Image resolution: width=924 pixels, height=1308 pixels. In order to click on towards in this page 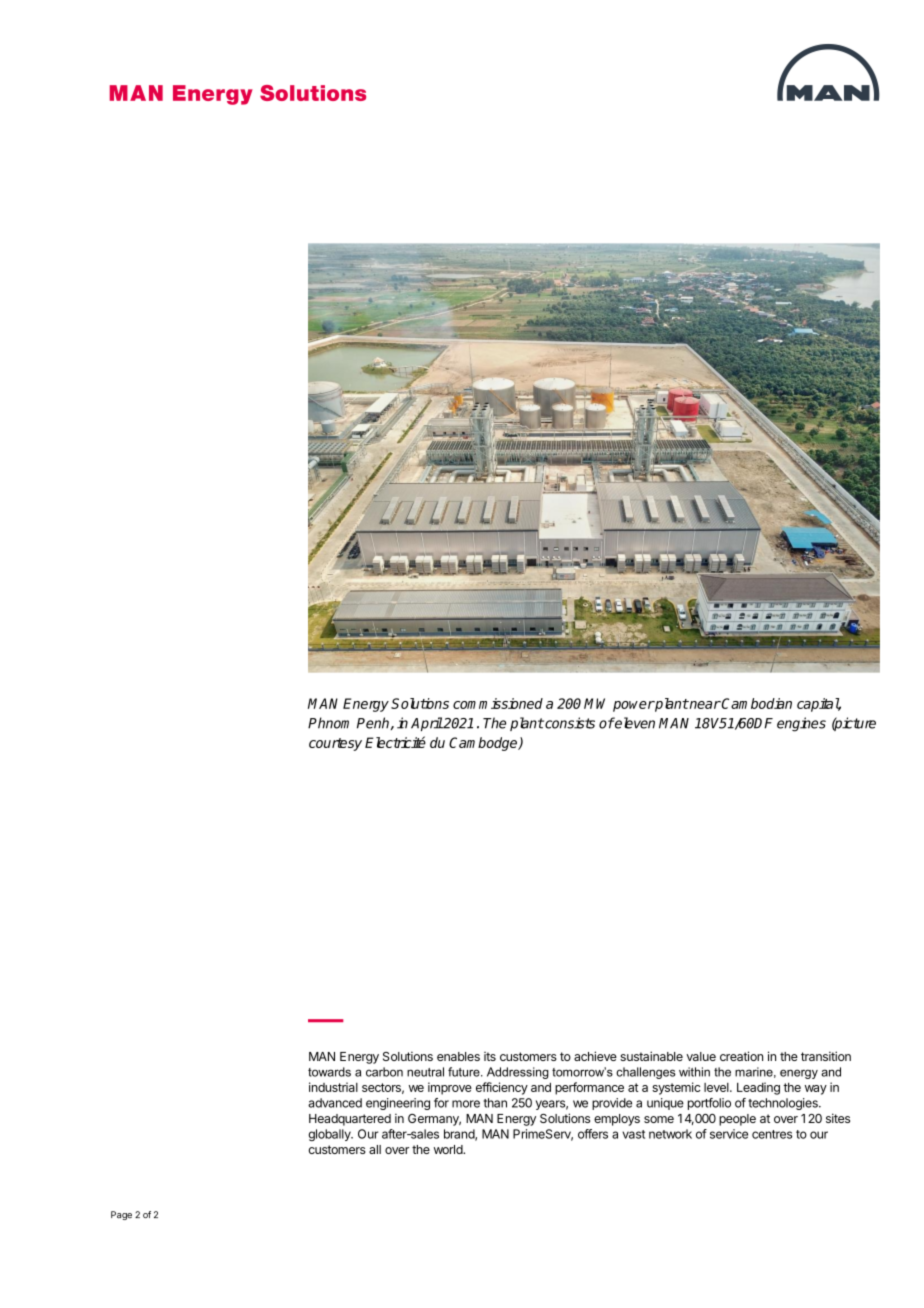, I will do `click(329, 1072)`.
